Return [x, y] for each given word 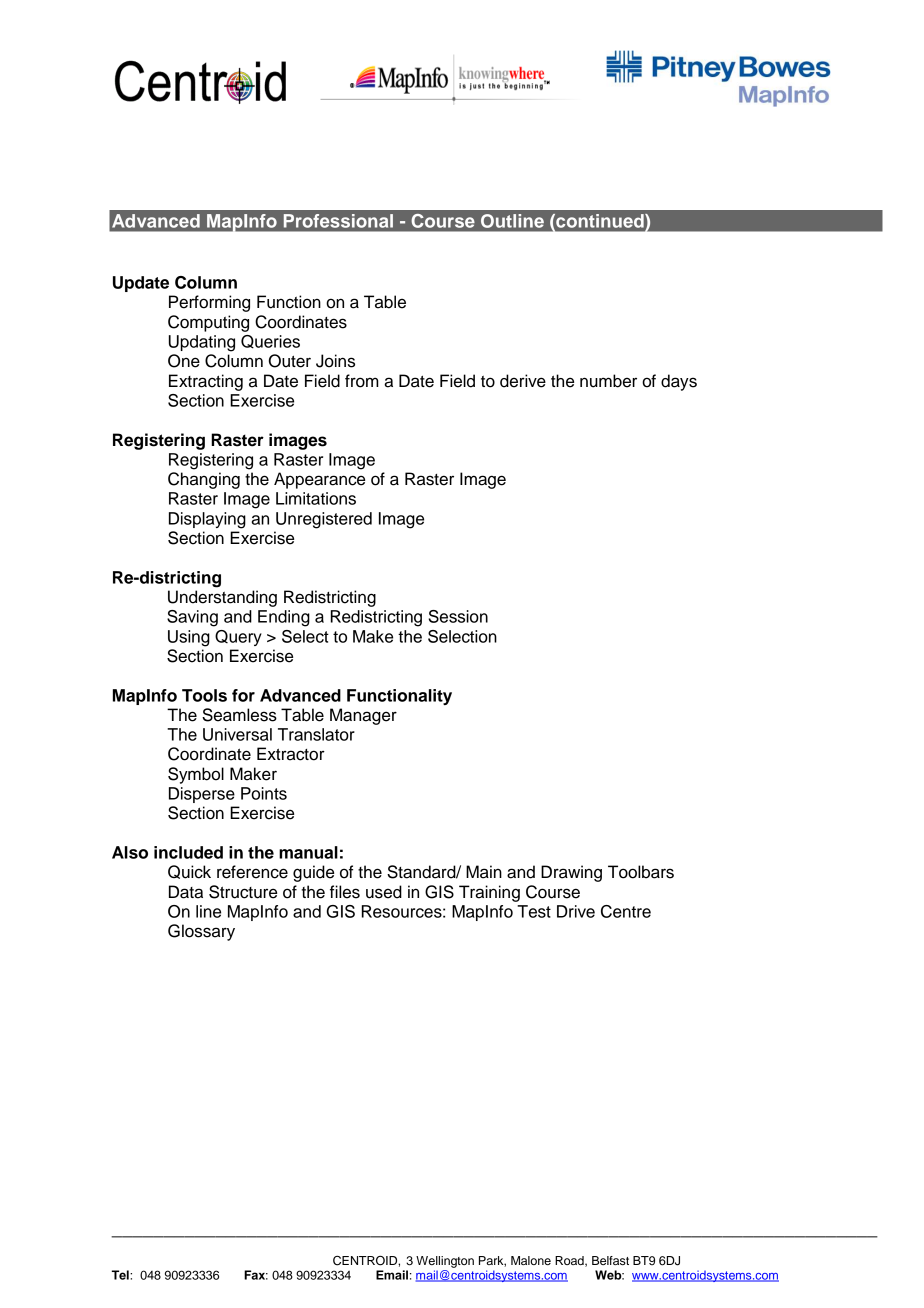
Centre [626, 911]
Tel [121, 1275]
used [384, 892]
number [608, 381]
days [679, 382]
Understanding [222, 598]
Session [458, 616]
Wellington [445, 1262]
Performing [209, 303]
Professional [338, 221]
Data [186, 892]
